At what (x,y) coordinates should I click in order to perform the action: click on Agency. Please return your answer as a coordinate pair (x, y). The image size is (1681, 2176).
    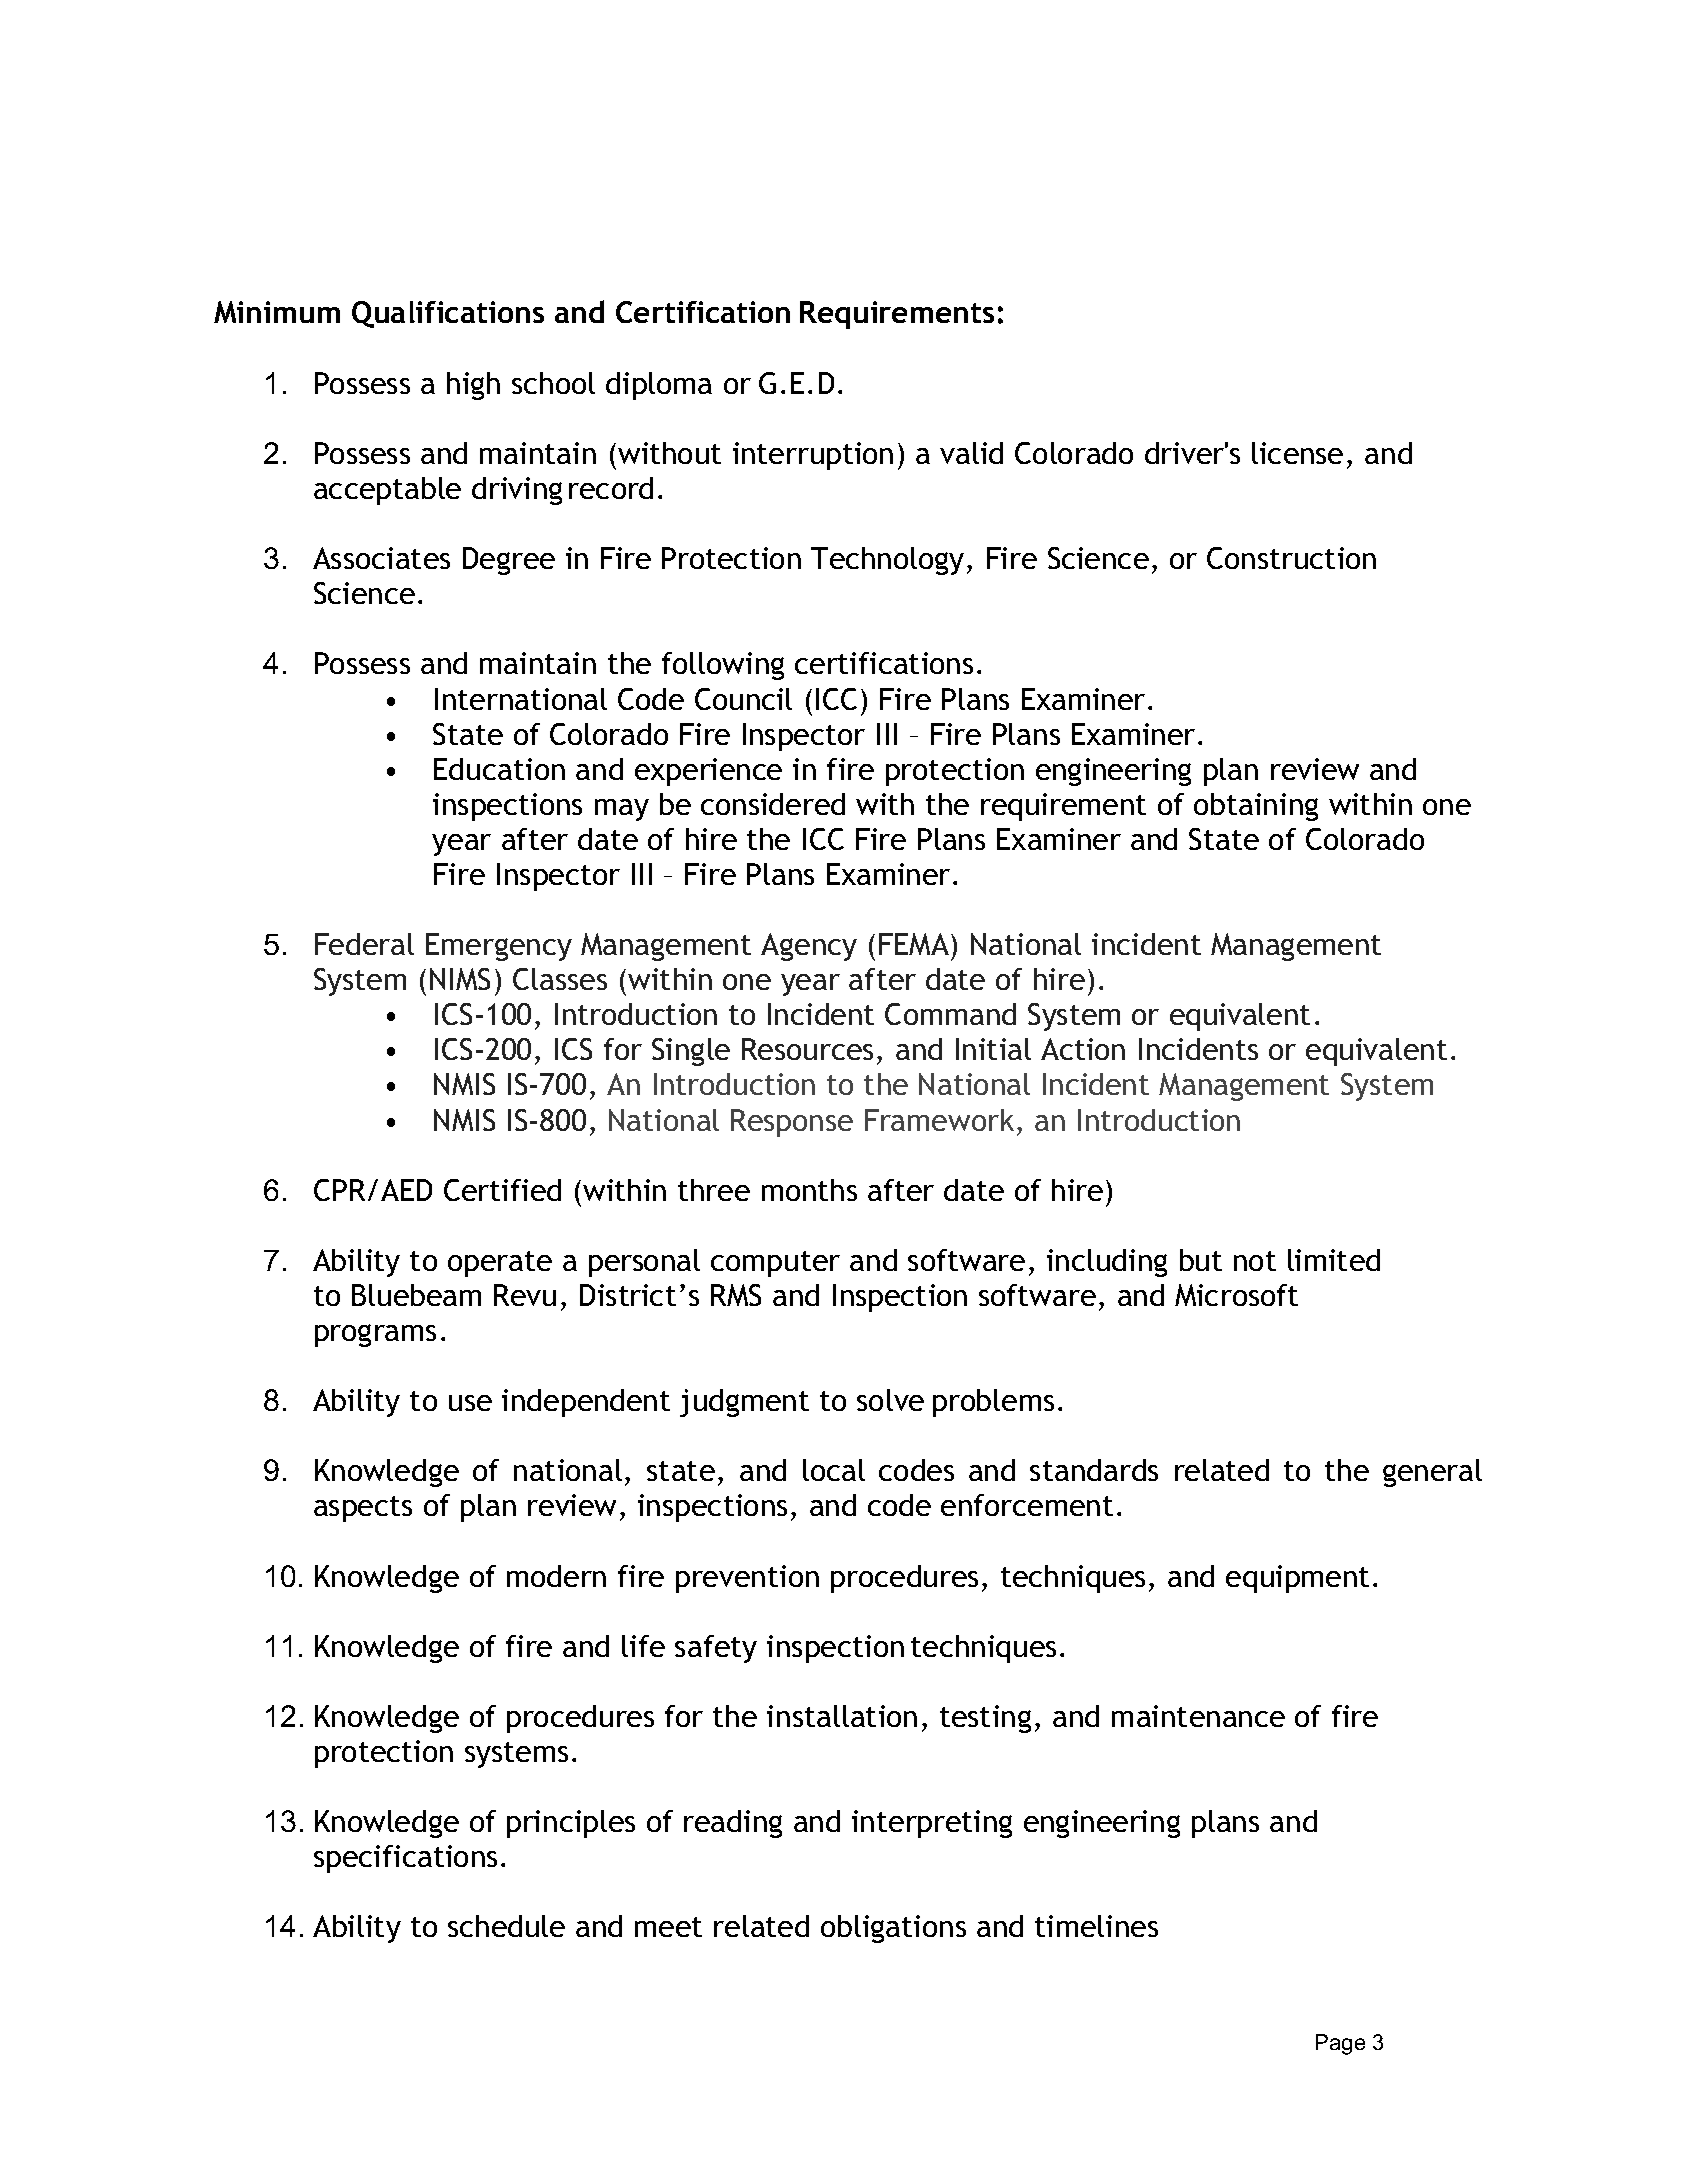
    Looking at the image, I should click on (809, 947).
